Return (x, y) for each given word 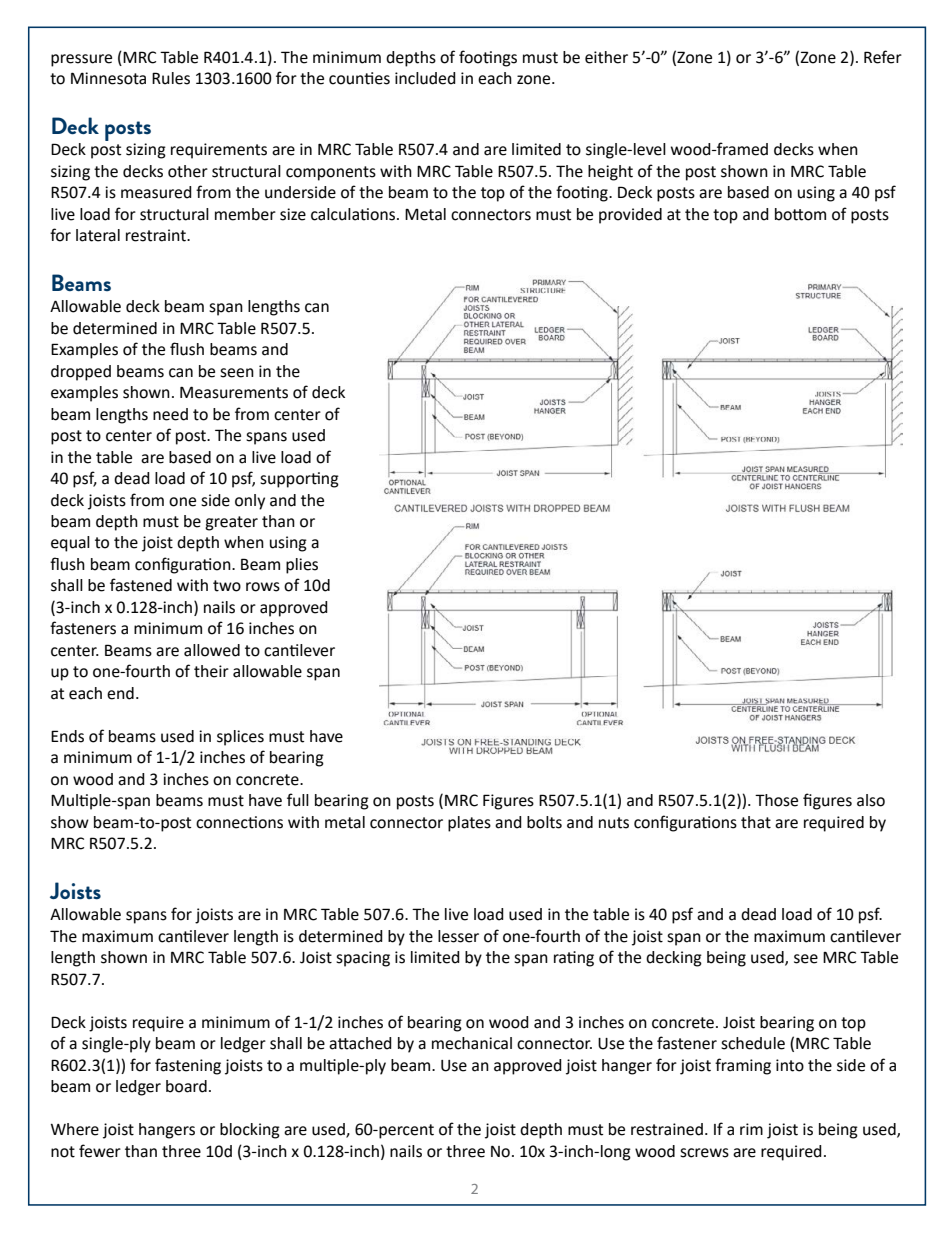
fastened (141, 585)
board (186, 1086)
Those (776, 800)
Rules (171, 78)
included (425, 78)
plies (302, 566)
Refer (883, 57)
